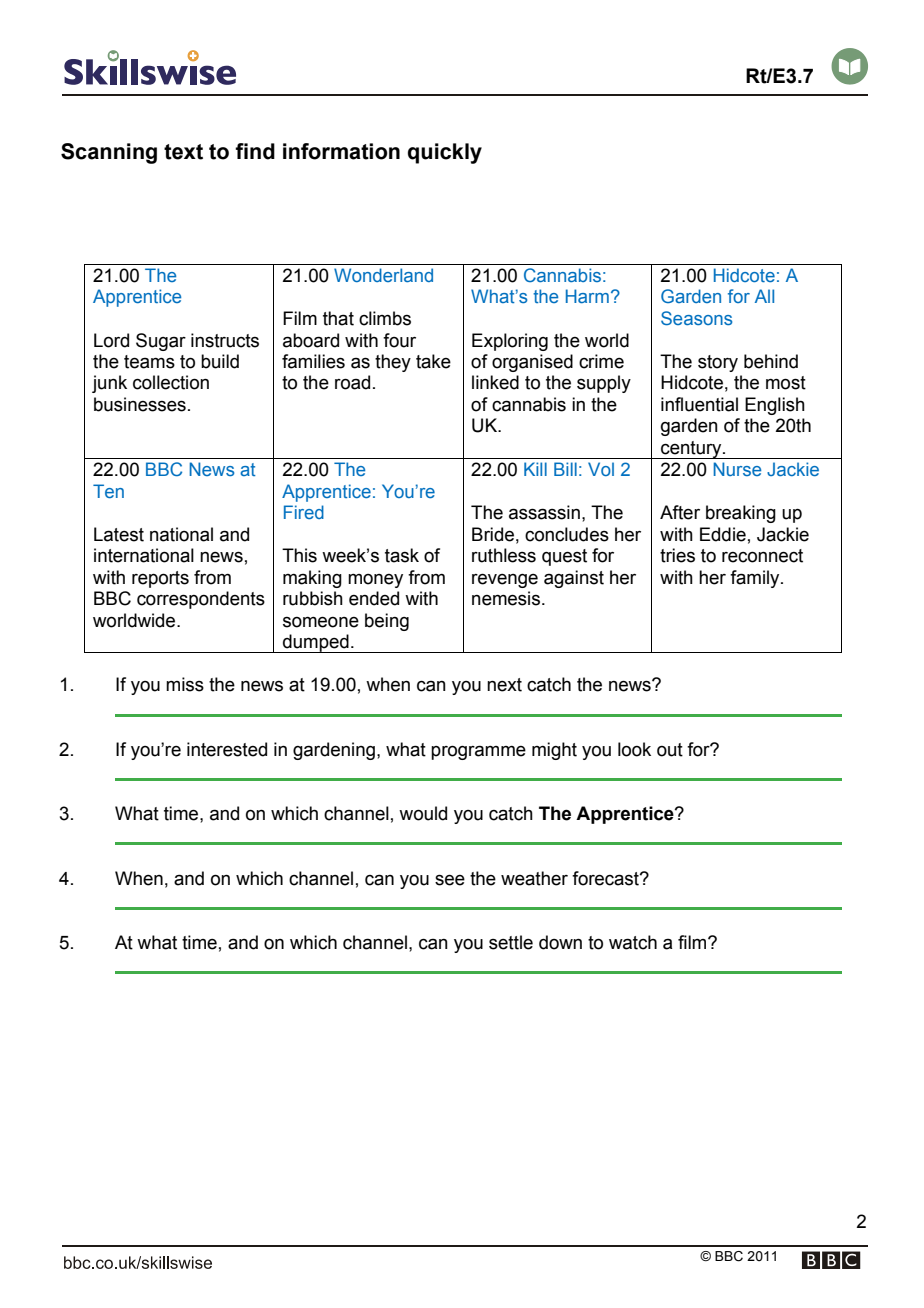 This page has height=1308, width=924. Describe the element at coordinates (511, 942) in the page. I see `settle` at that location.
